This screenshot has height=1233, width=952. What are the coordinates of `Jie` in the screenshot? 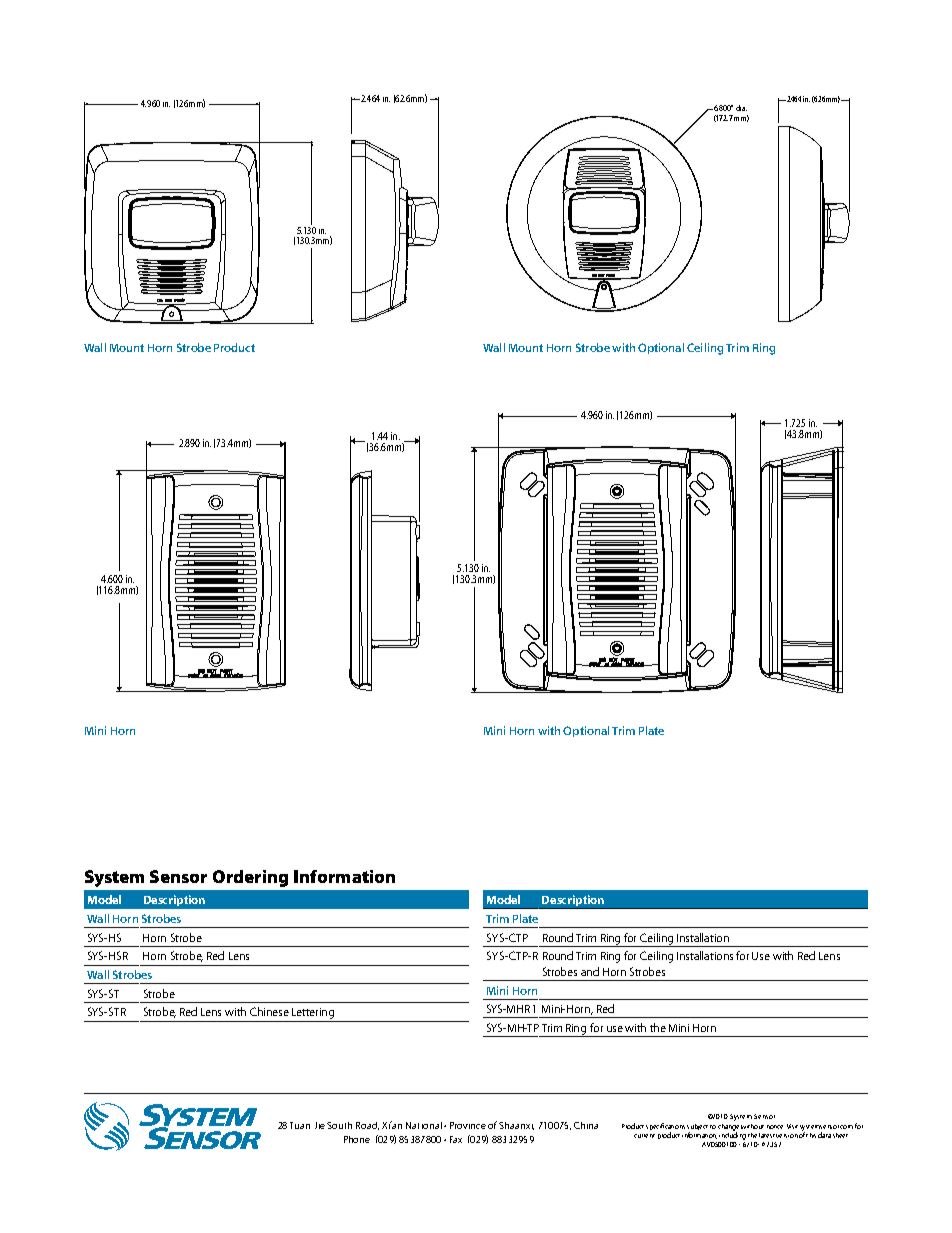 It's located at (320, 1125).
